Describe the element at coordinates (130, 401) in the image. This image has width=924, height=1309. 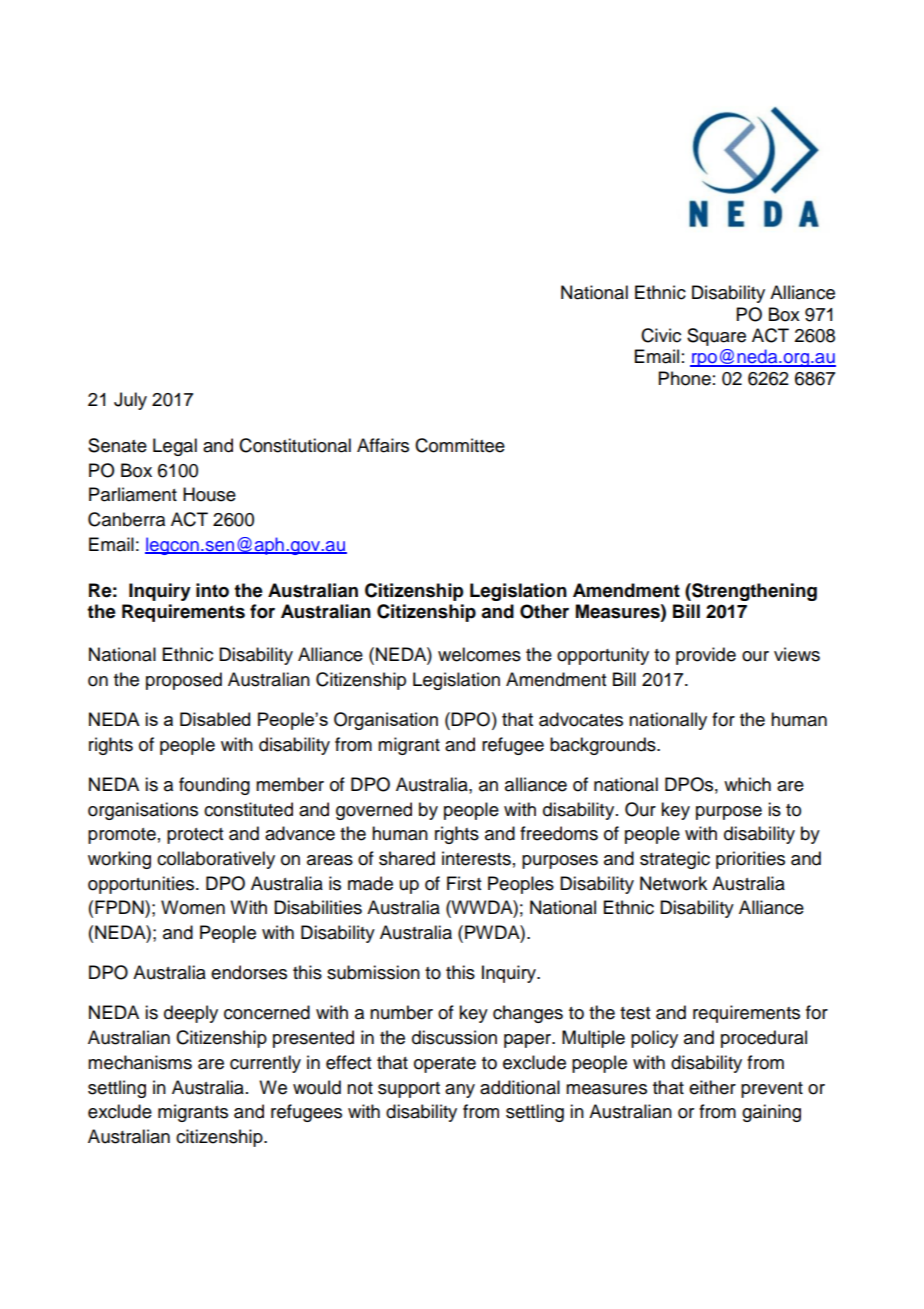
I see `July` at that location.
